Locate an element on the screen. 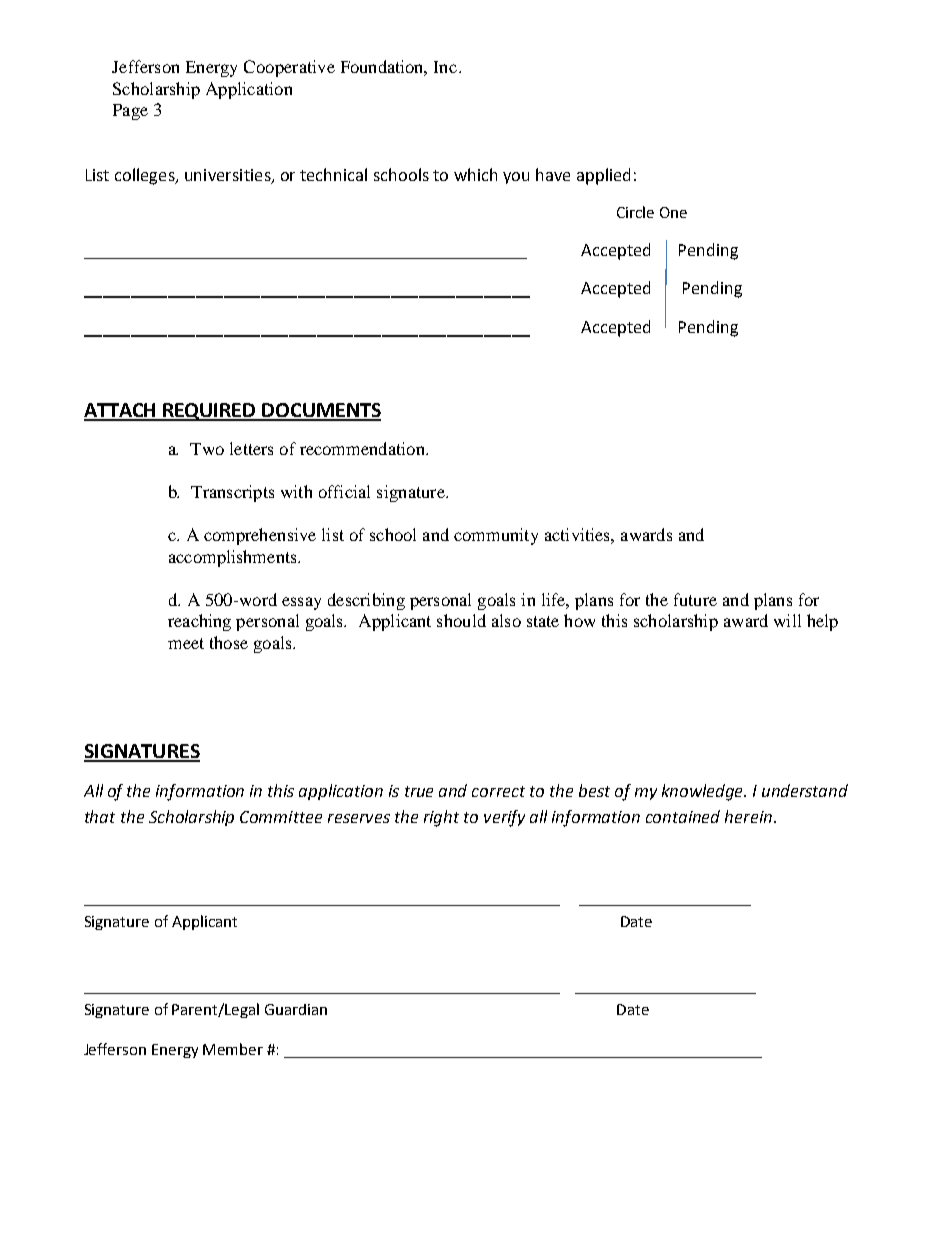 The image size is (952, 1233). knowledge is located at coordinates (703, 792).
